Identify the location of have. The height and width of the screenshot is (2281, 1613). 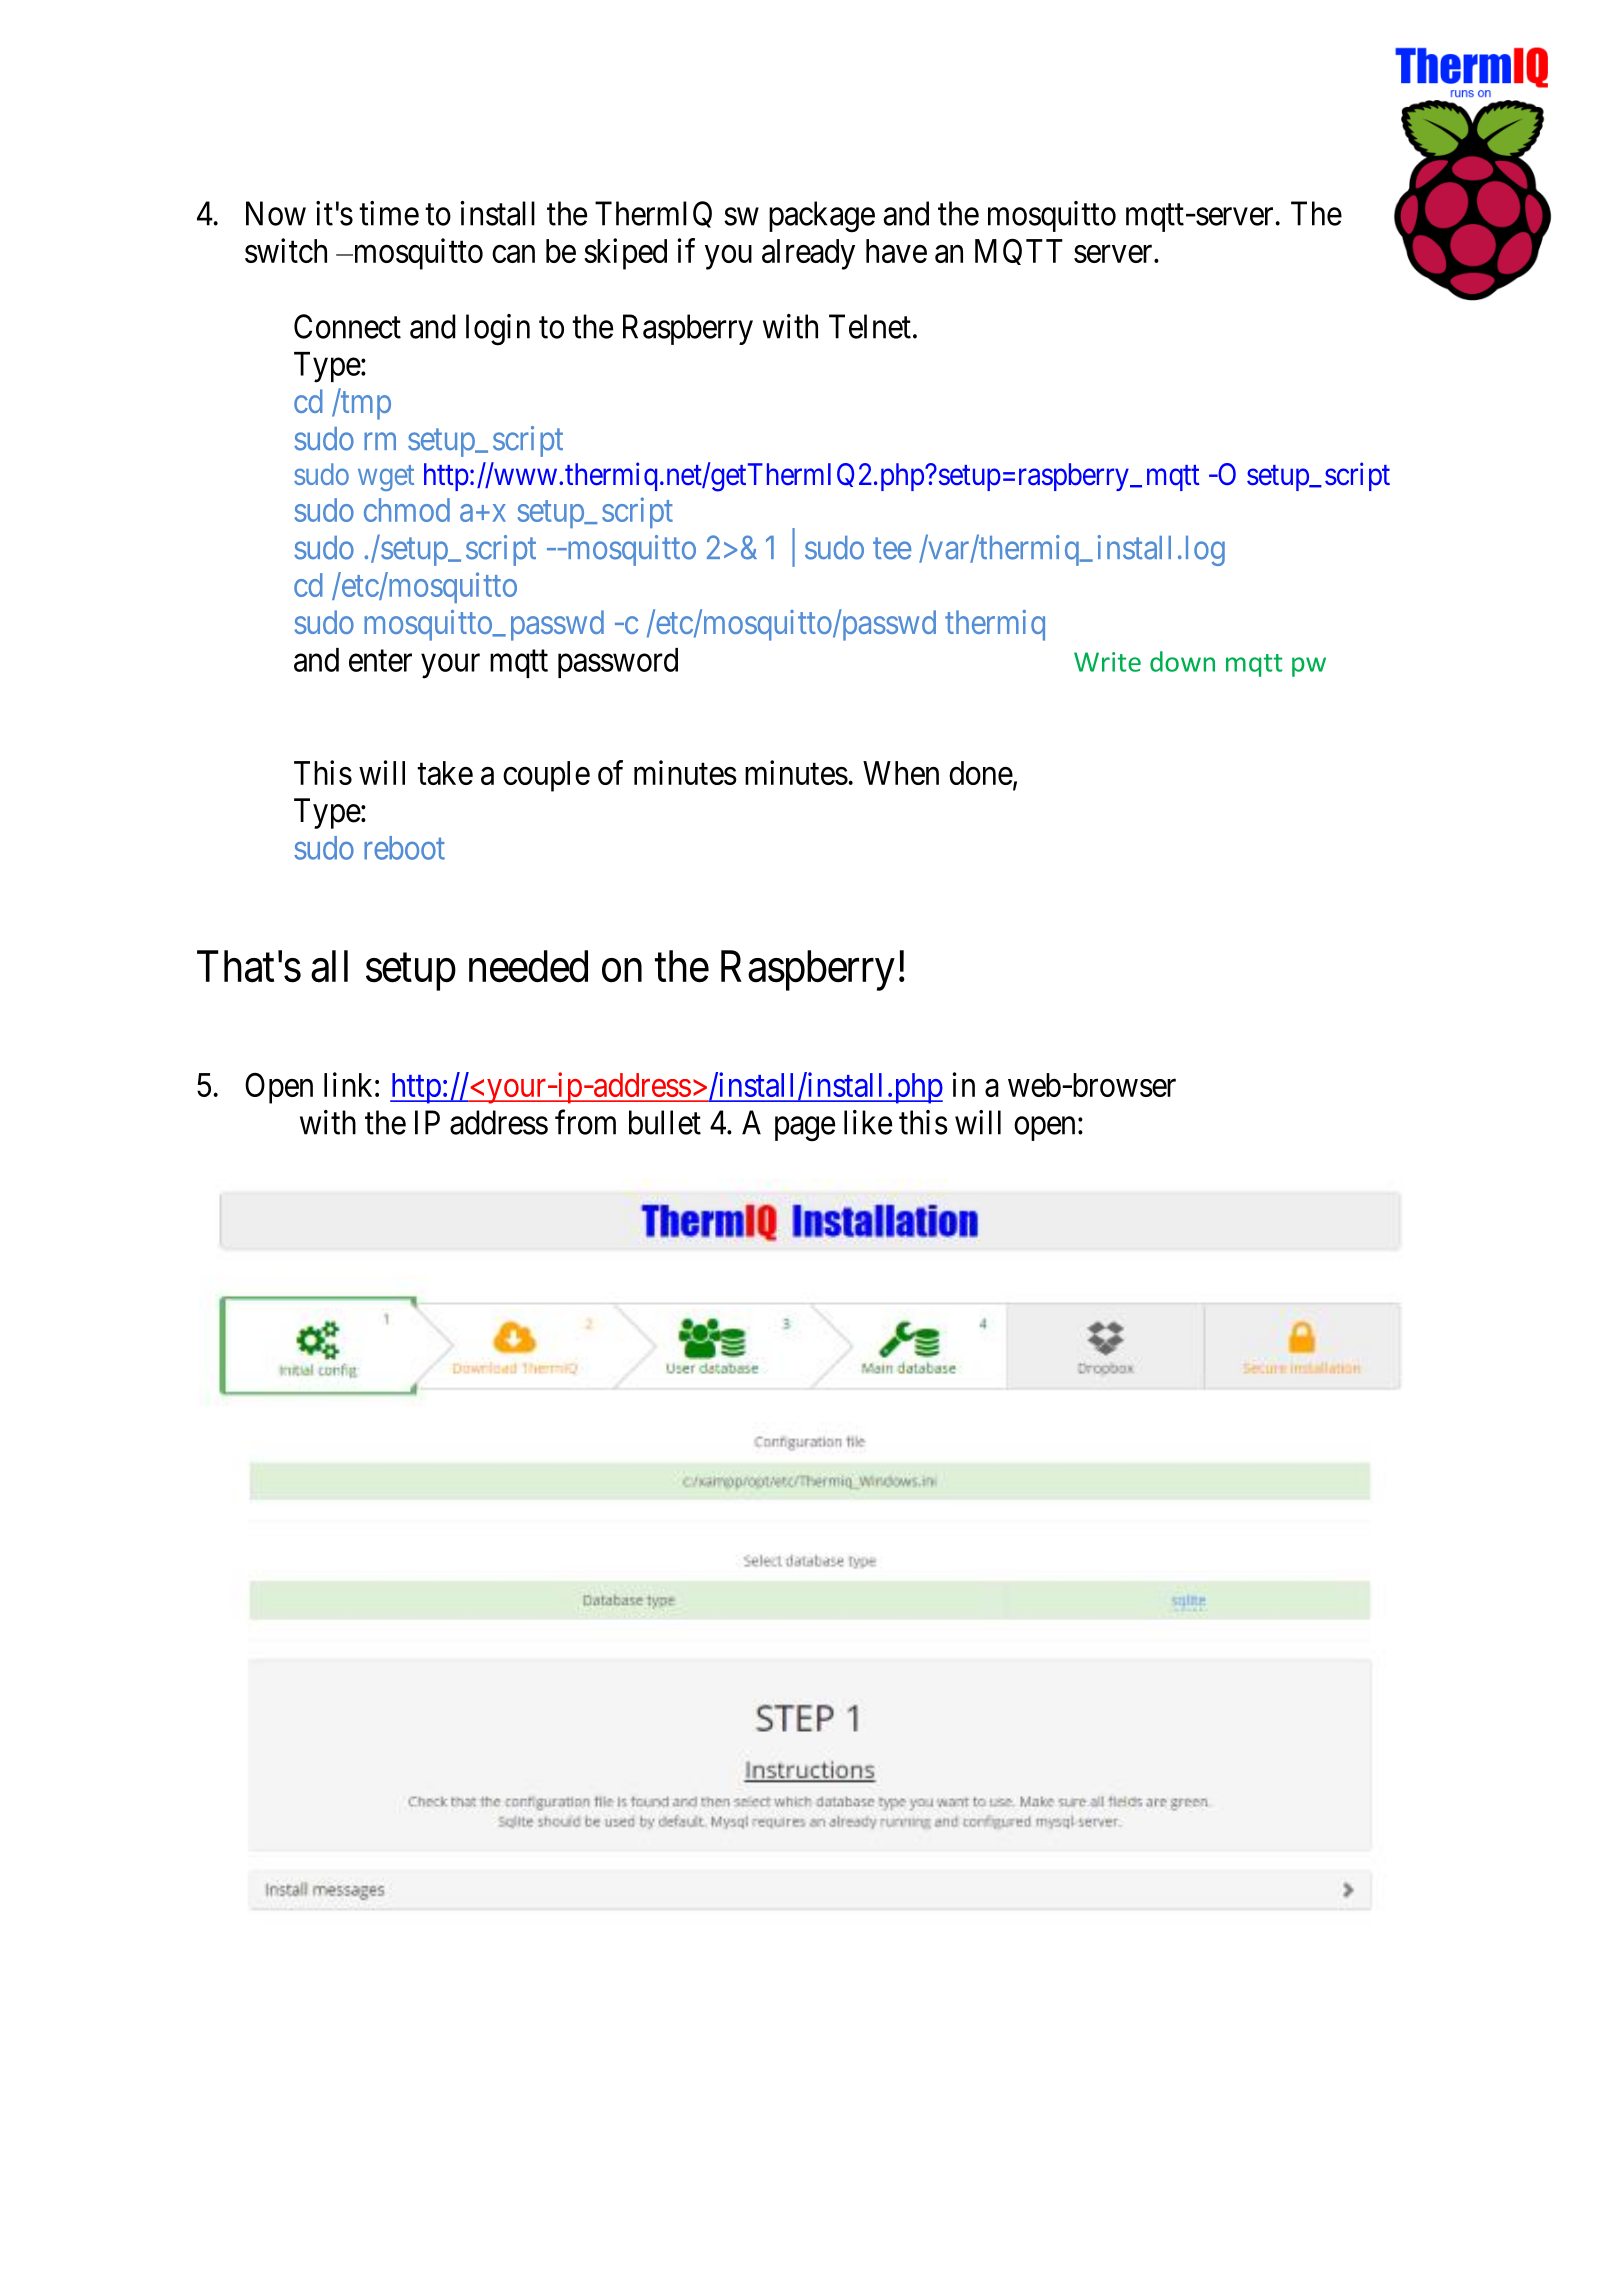
(896, 251).
